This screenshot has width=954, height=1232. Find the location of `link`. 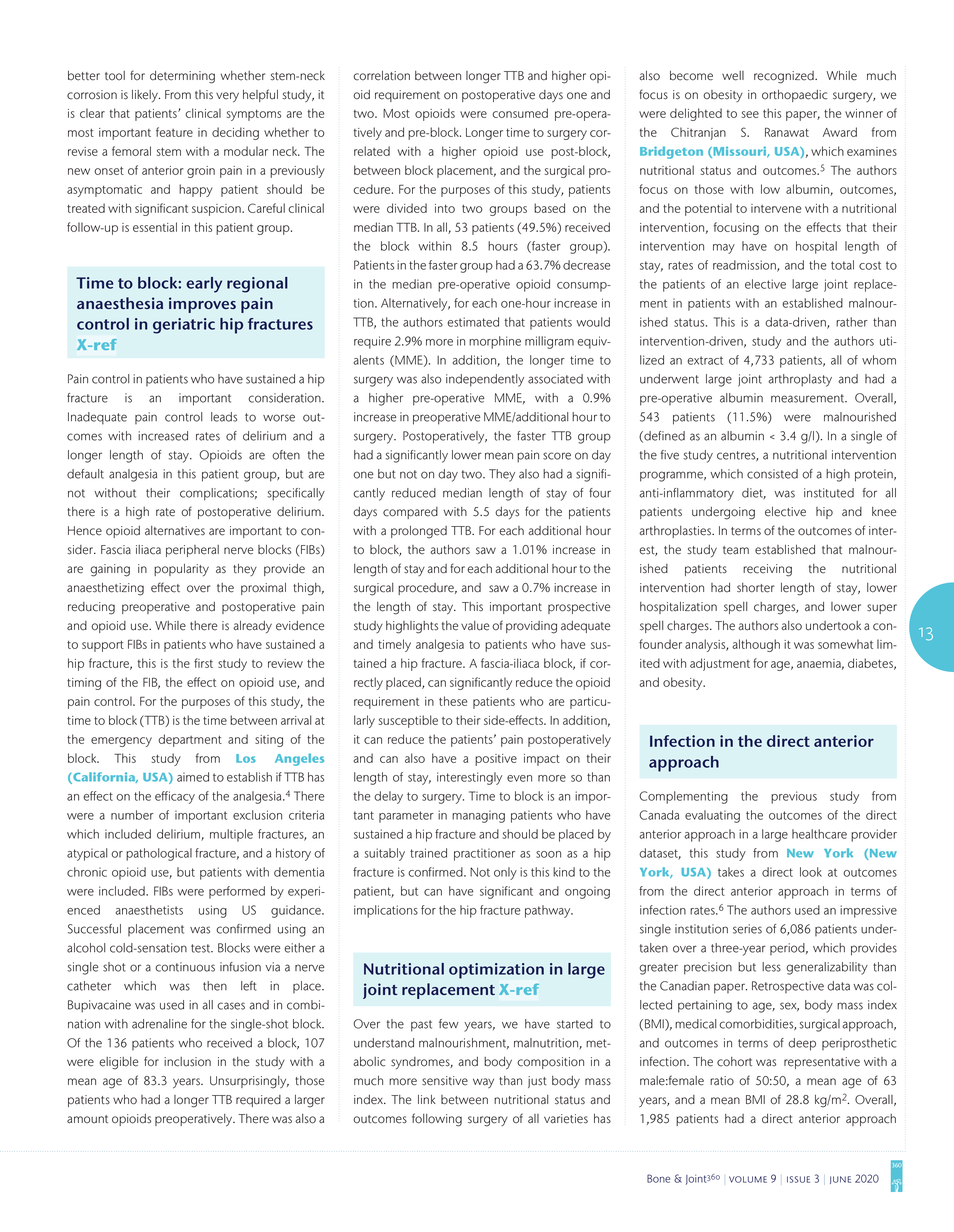

link is located at coordinates (427, 1099).
